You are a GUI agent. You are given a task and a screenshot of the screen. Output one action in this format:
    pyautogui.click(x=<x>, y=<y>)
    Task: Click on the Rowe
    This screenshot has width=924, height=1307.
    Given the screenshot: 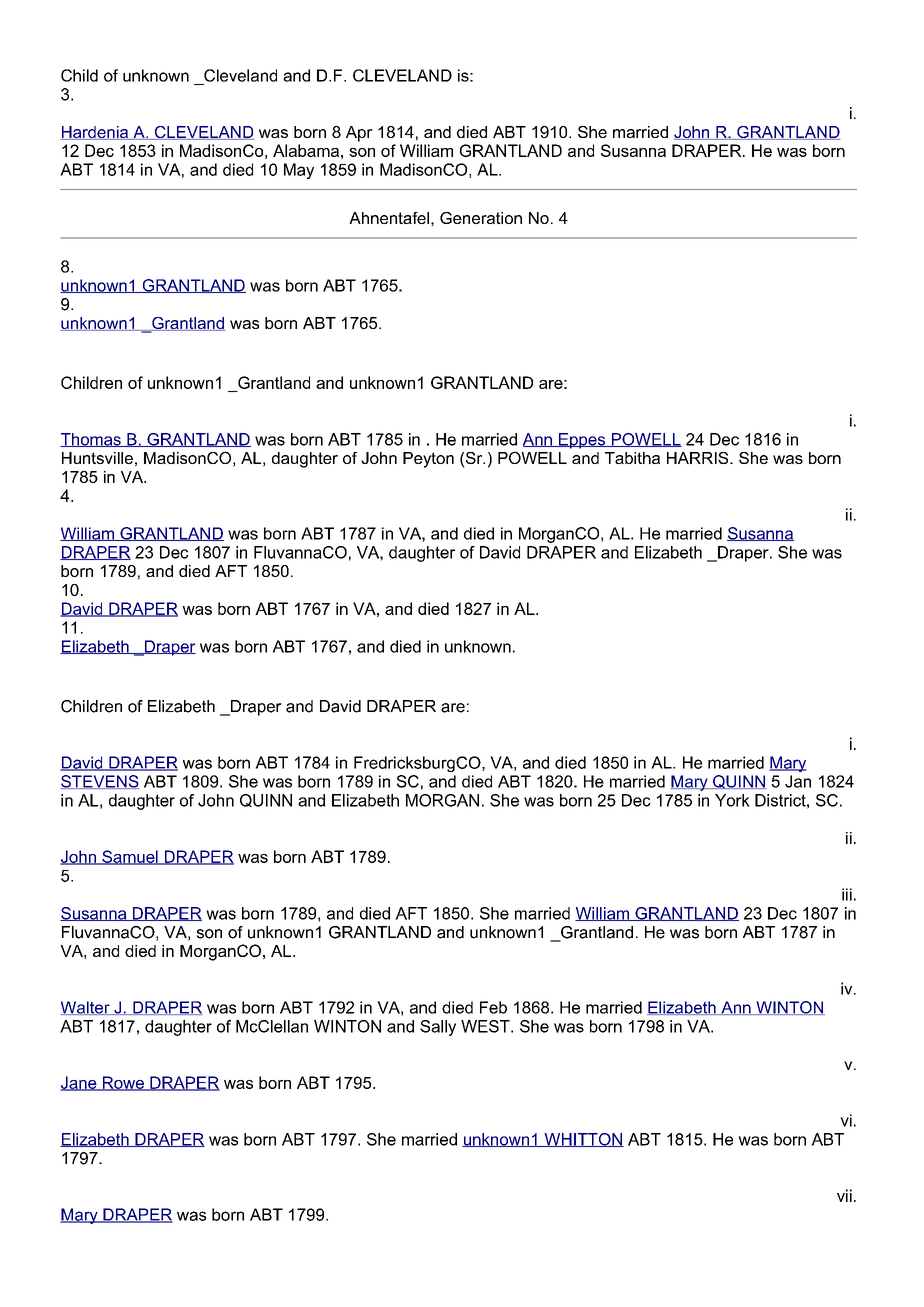 What is the action you would take?
    pyautogui.click(x=123, y=1083)
